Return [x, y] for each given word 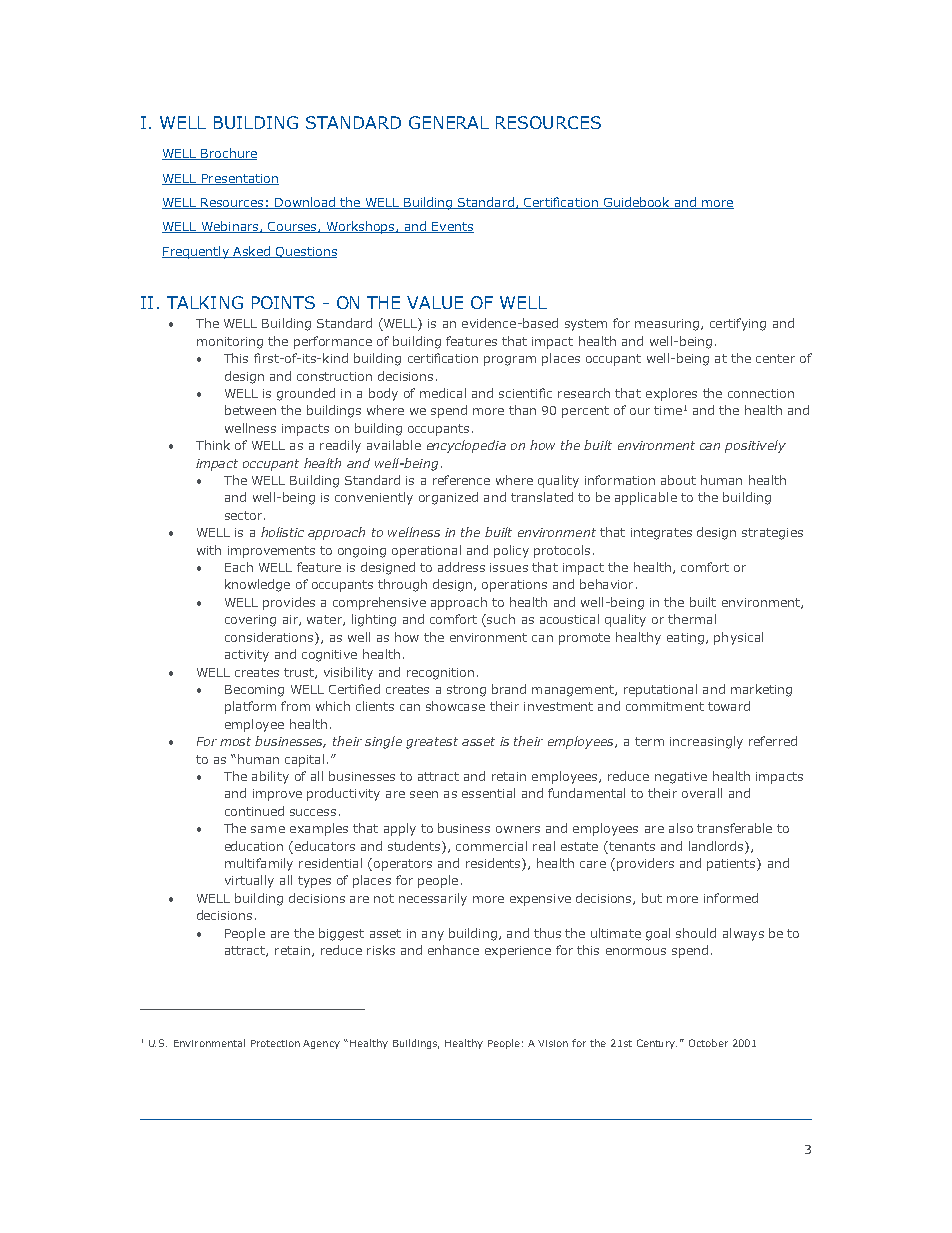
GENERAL [449, 122]
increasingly [706, 742]
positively [755, 446]
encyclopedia [466, 446]
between [250, 410]
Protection [275, 1043]
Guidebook [636, 203]
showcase [455, 706]
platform [250, 707]
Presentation [239, 179]
